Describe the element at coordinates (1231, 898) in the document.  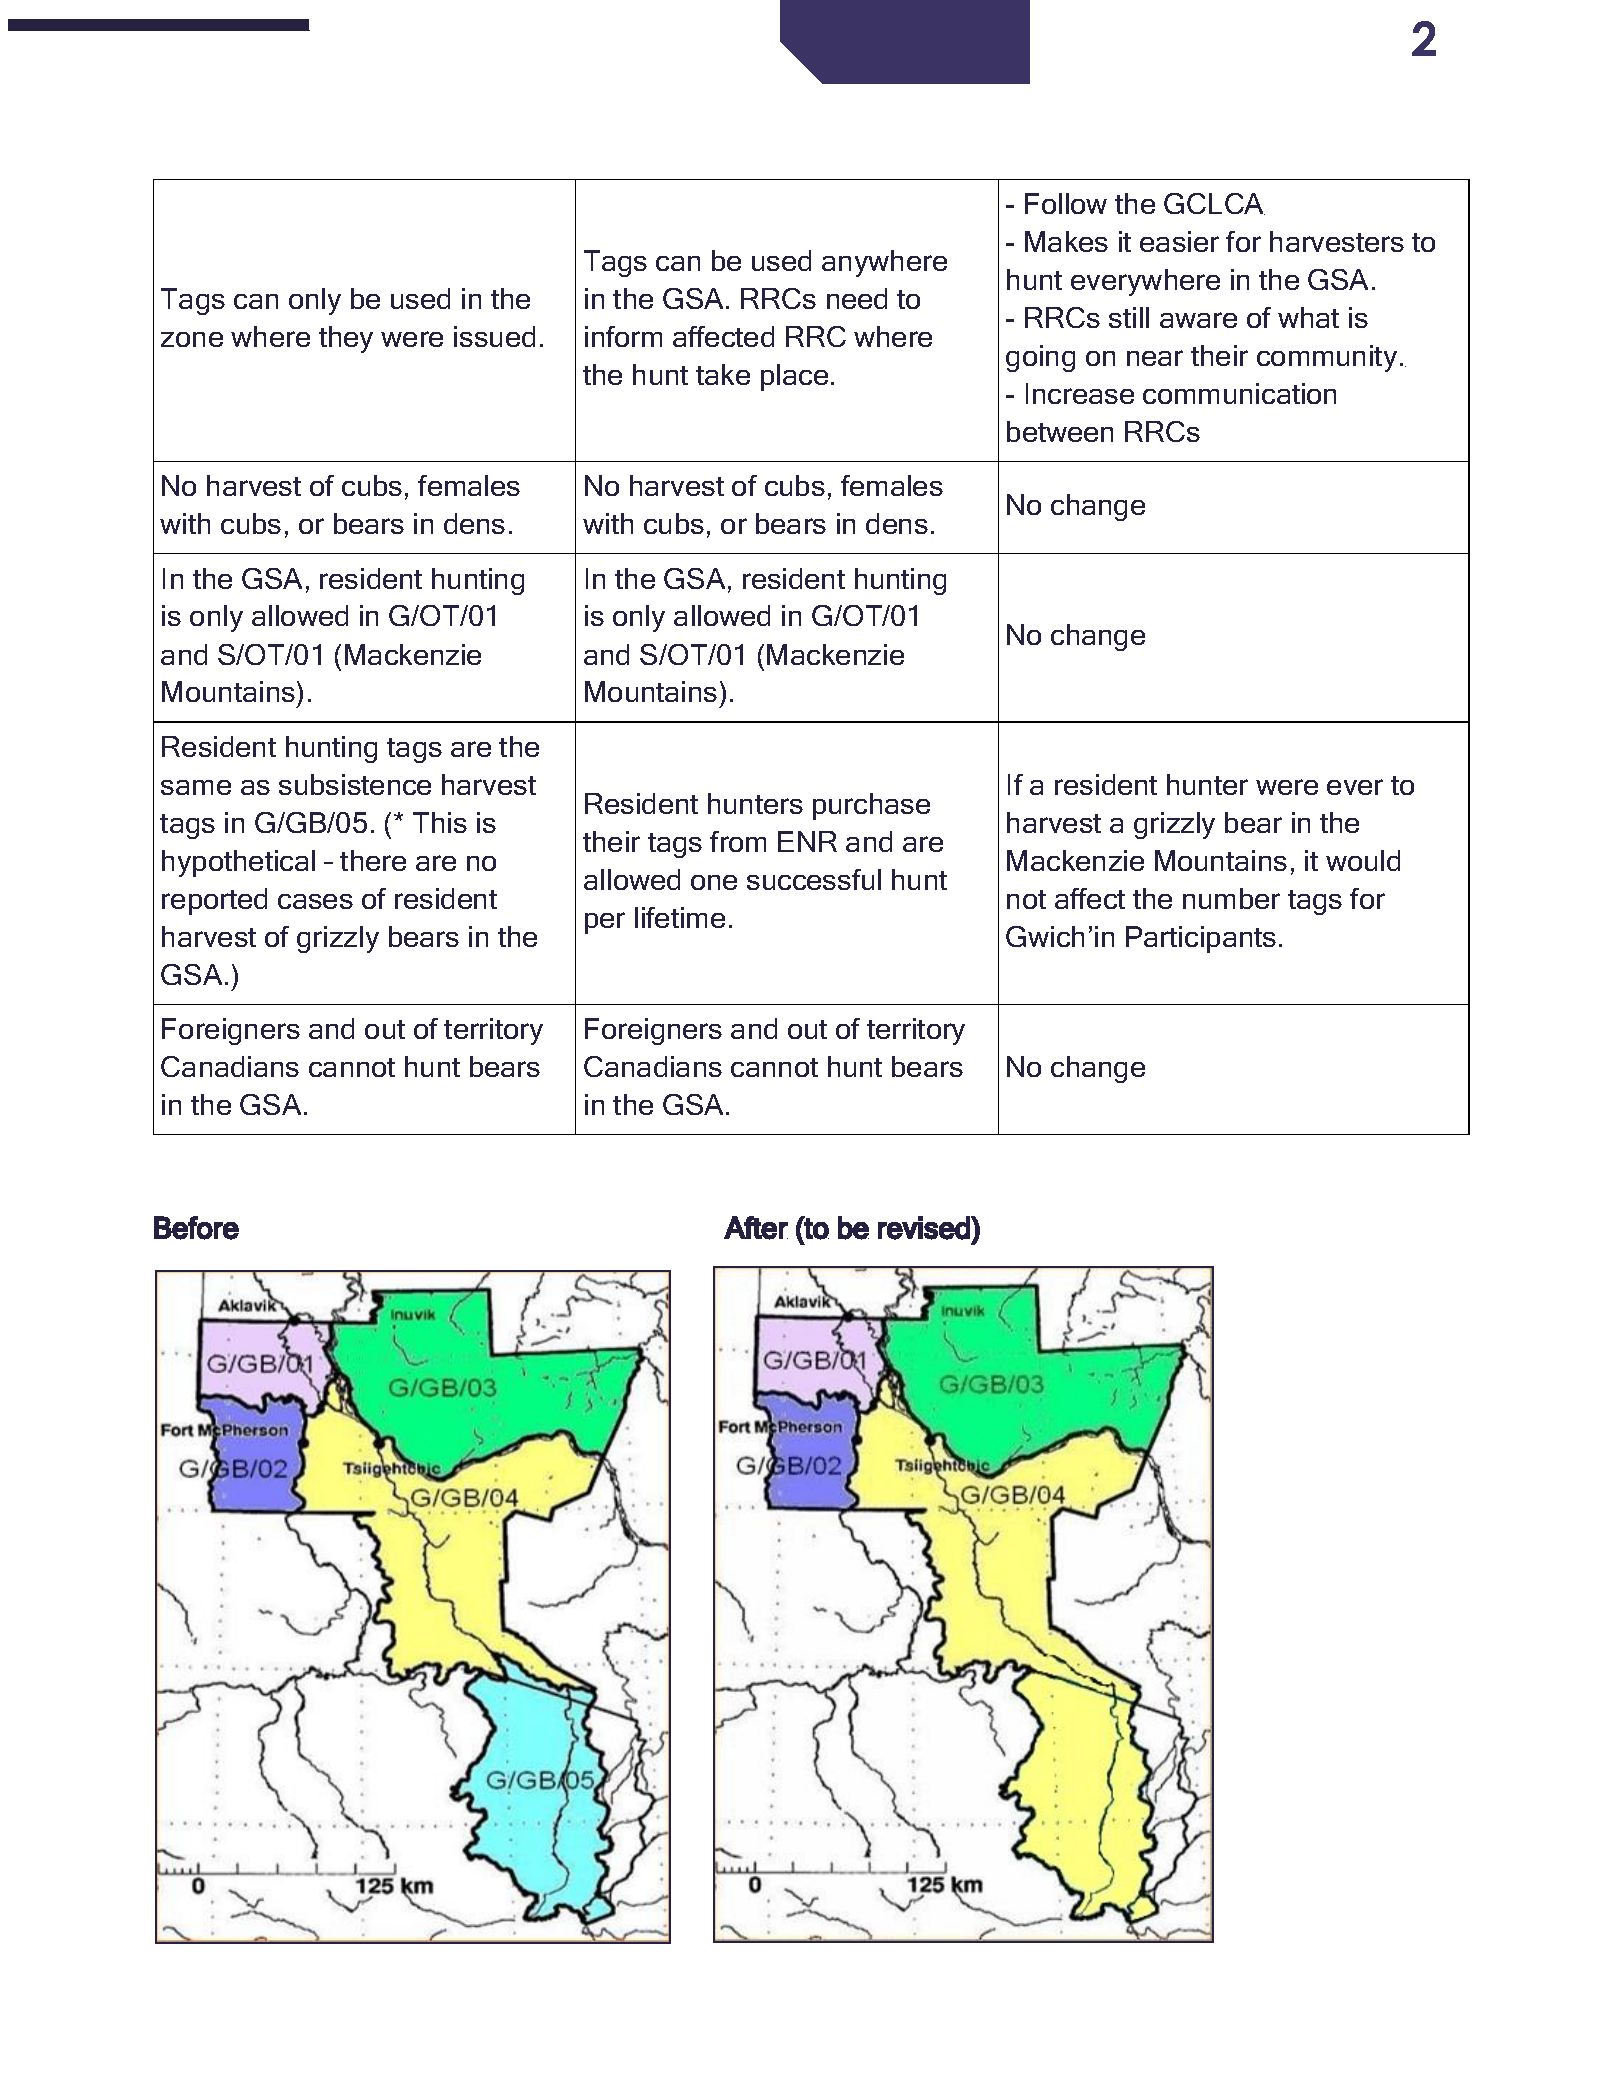
I see `number` at that location.
